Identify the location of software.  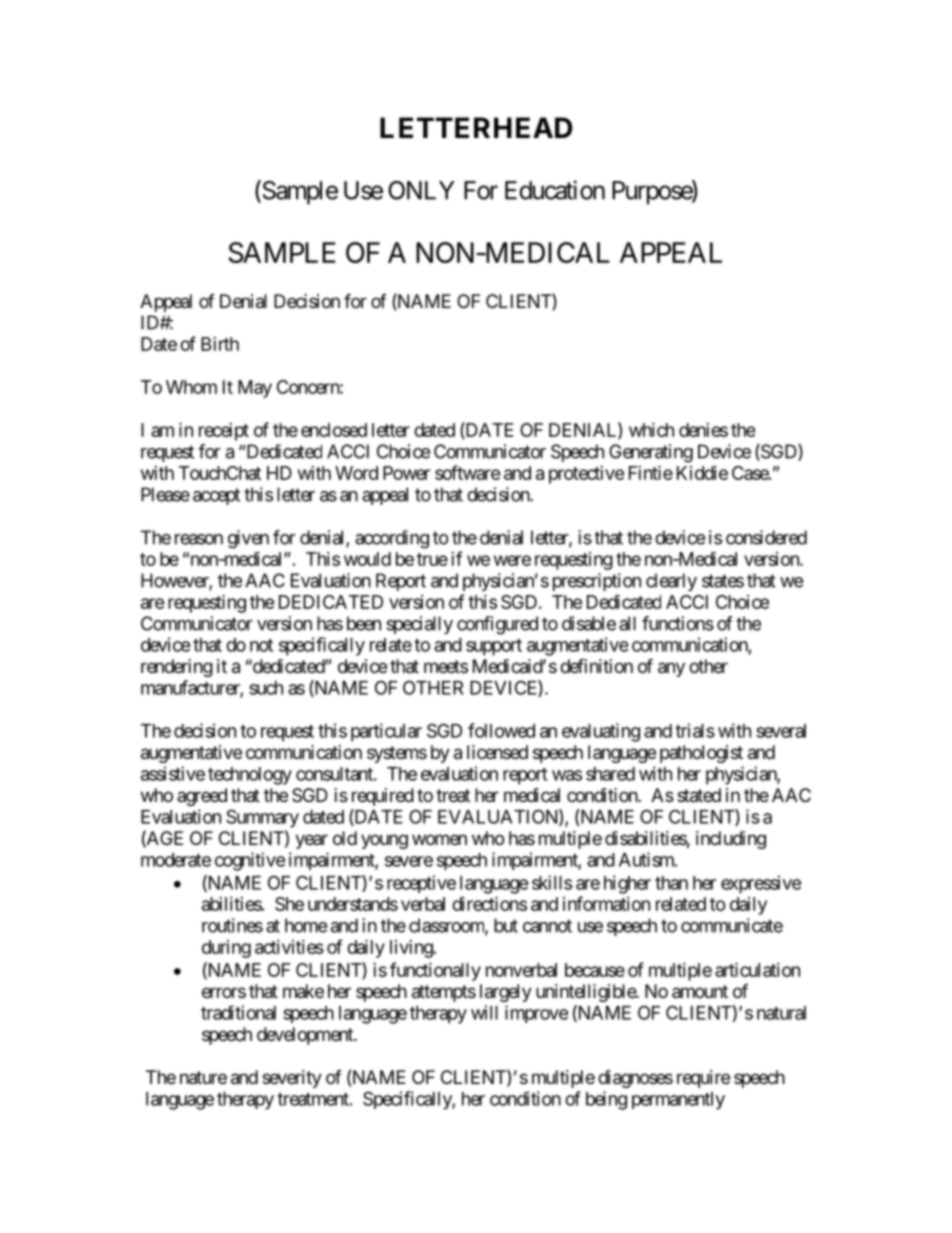
(468, 472).
